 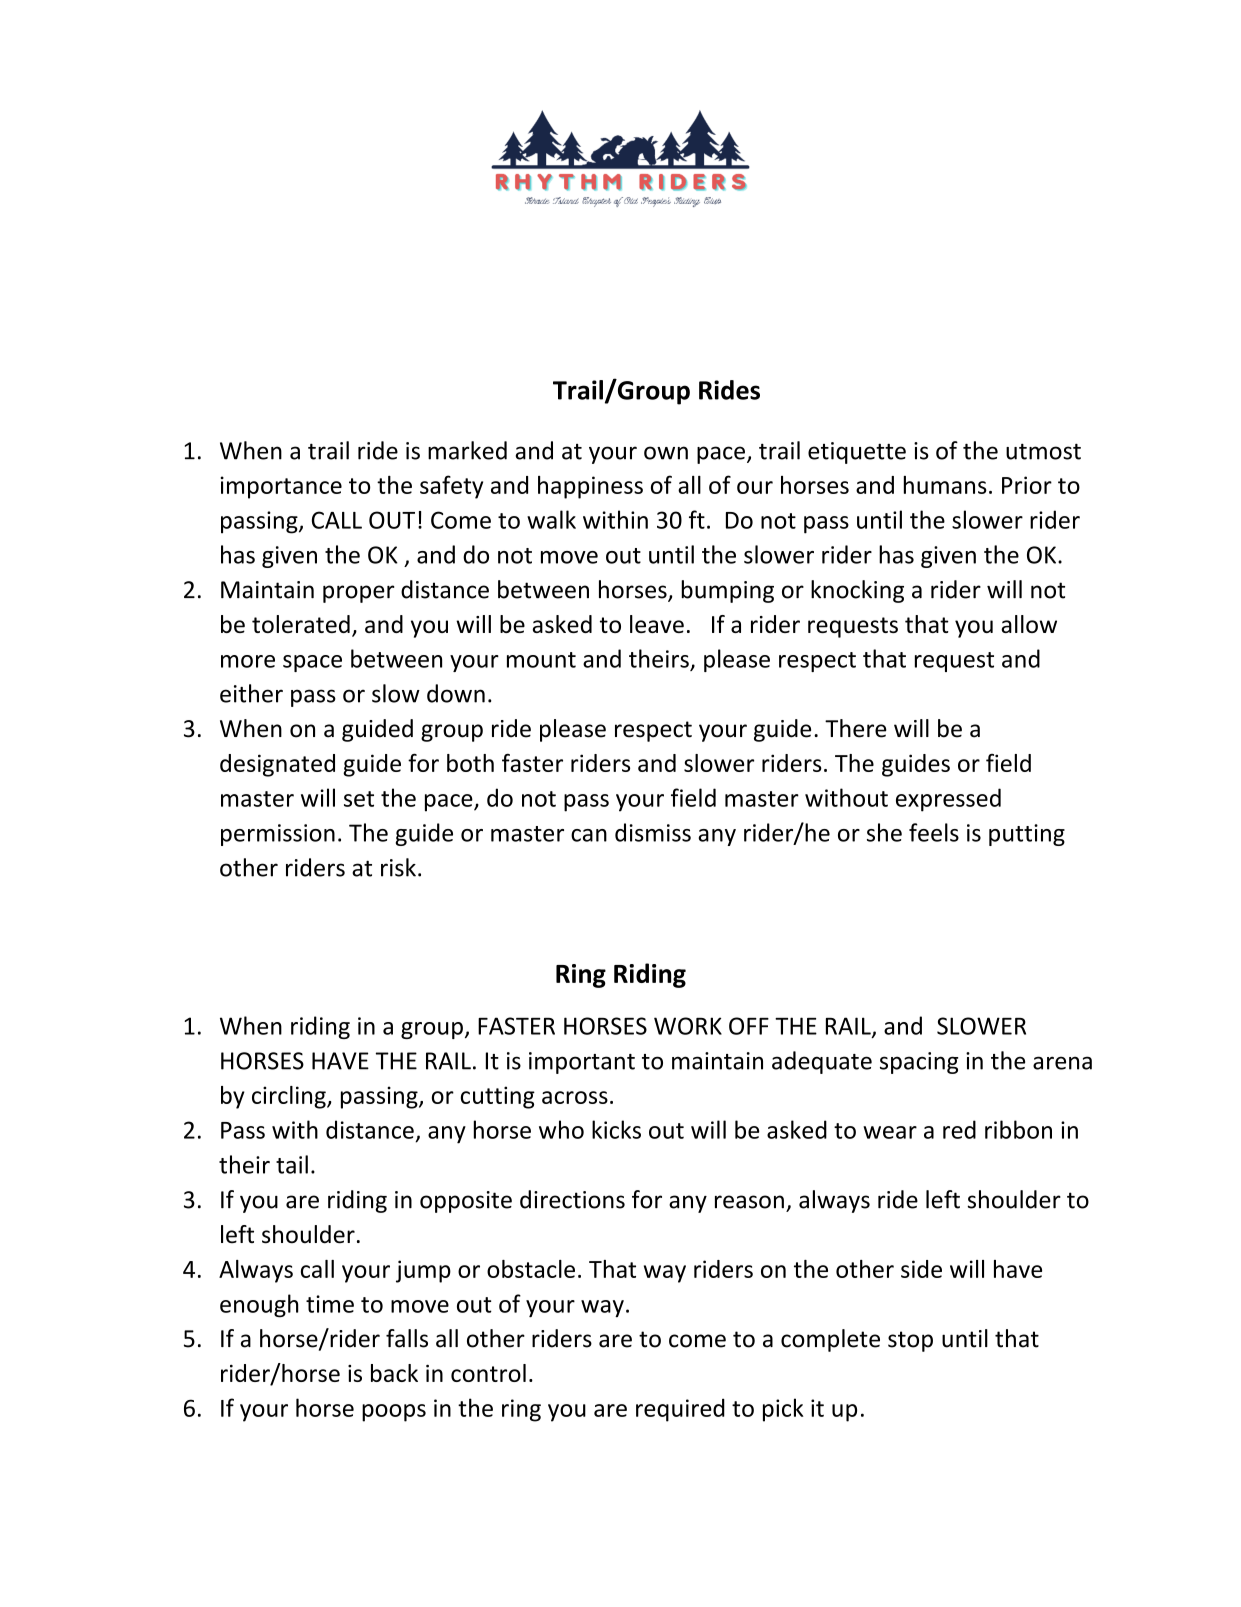 I want to click on importance, so click(x=281, y=487).
